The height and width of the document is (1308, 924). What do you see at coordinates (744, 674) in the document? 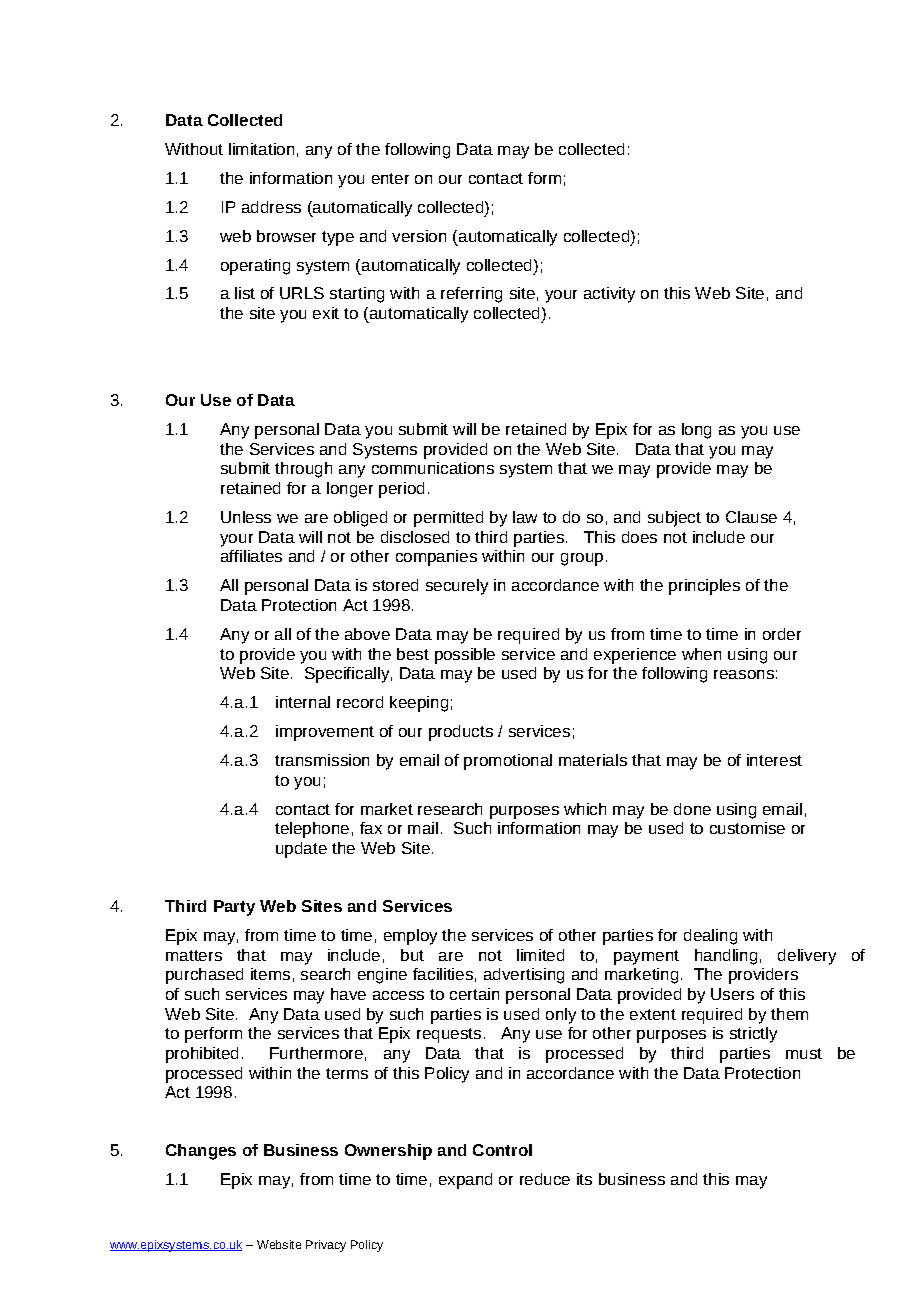
I see `reasons` at bounding box center [744, 674].
